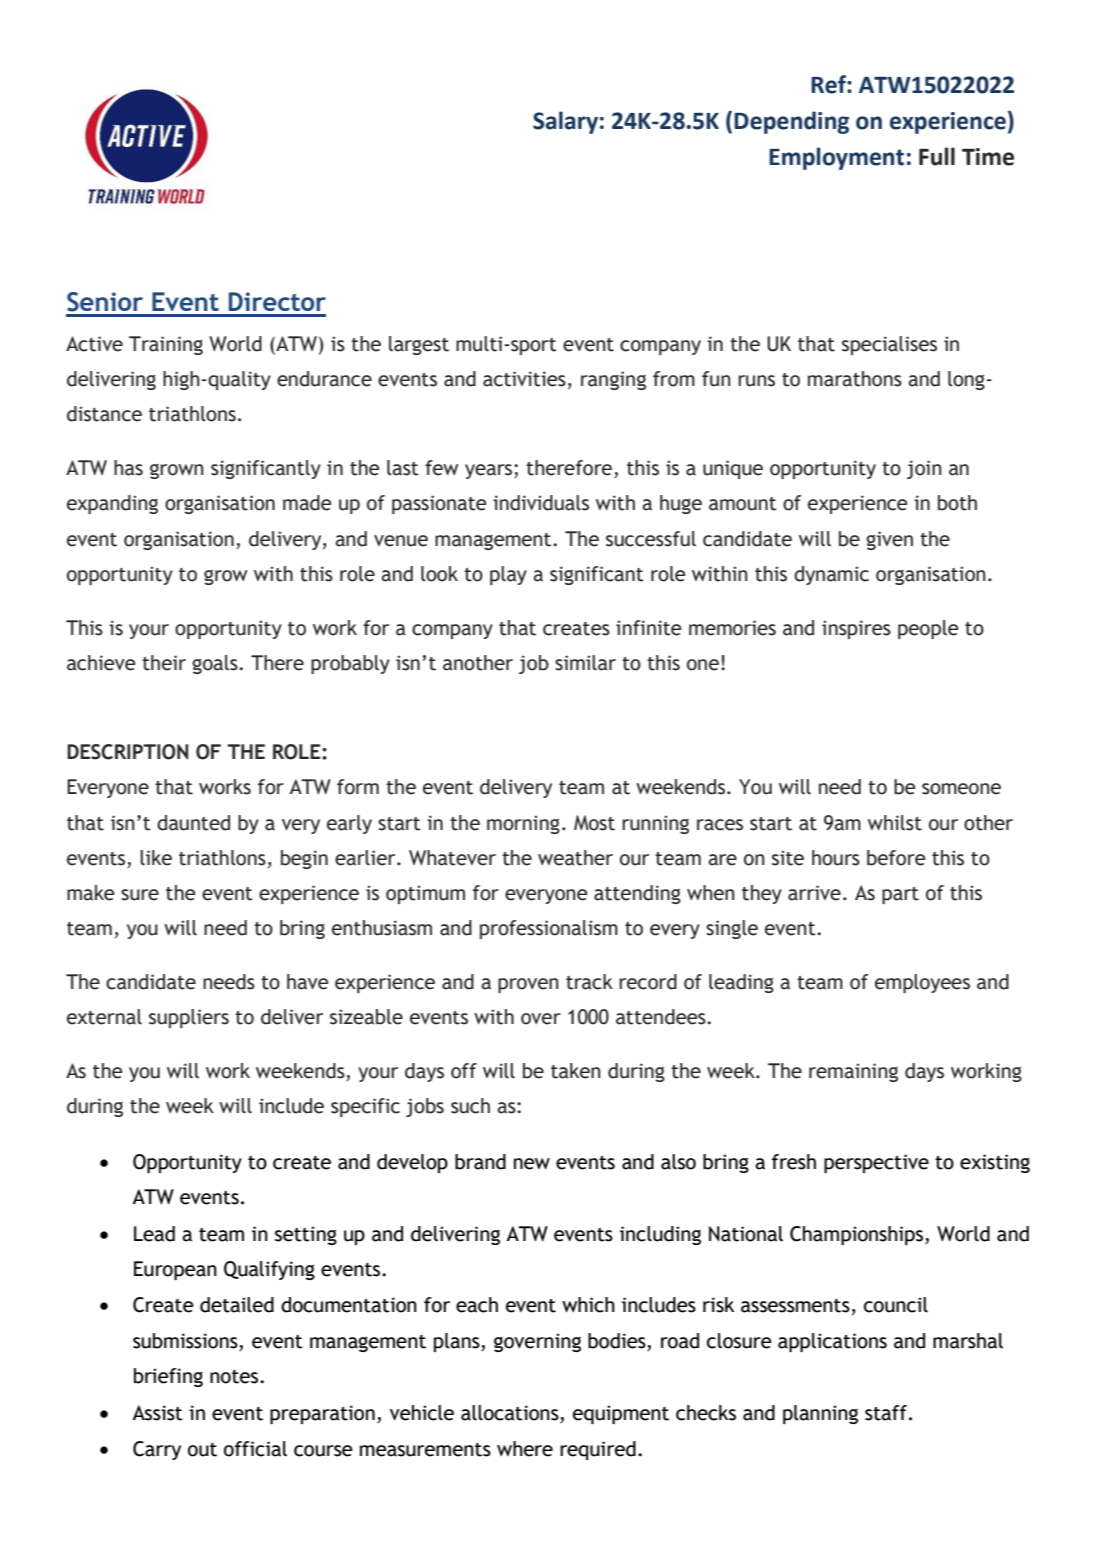  What do you see at coordinates (836, 158) in the screenshot?
I see `Employment` at bounding box center [836, 158].
